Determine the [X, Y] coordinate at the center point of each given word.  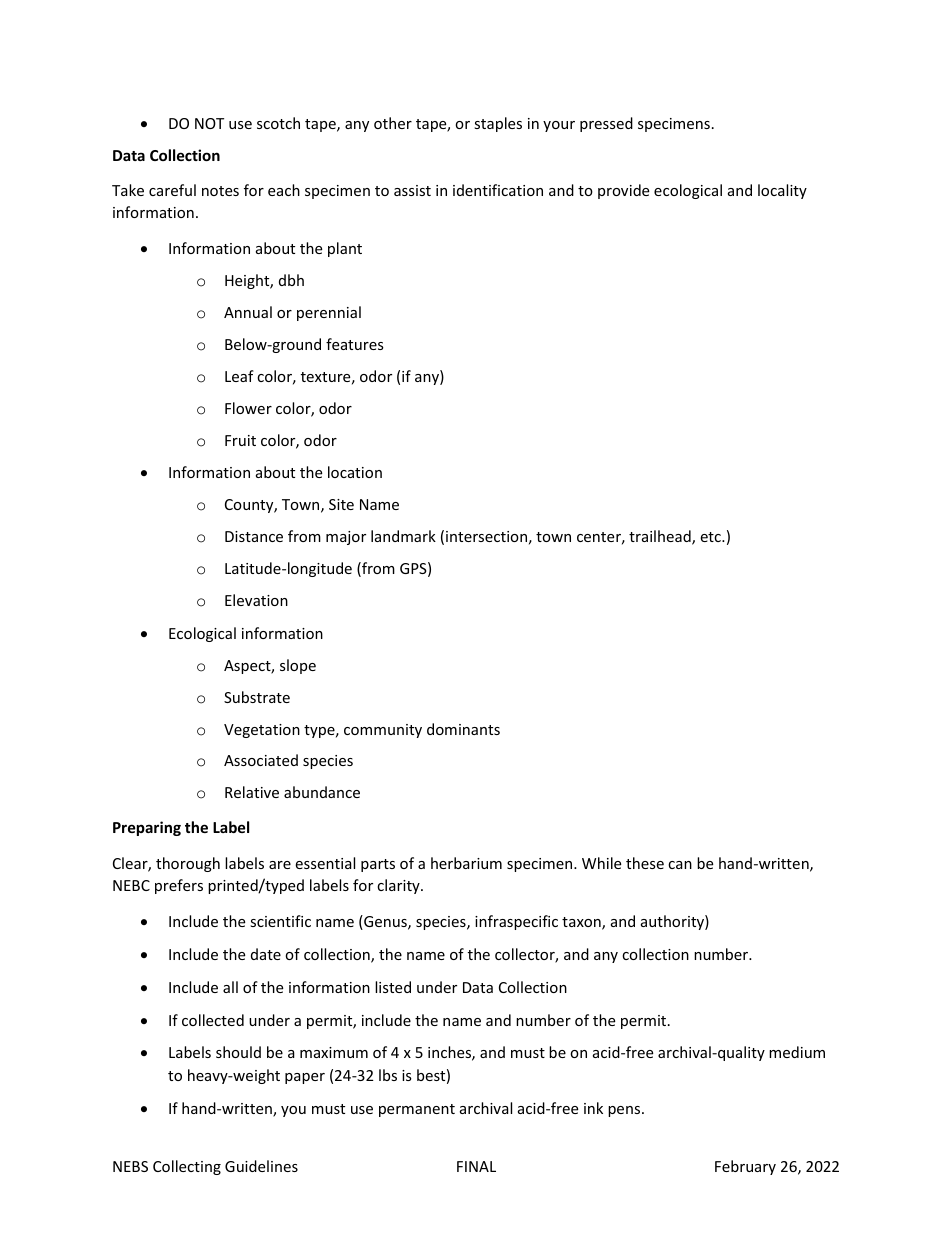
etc [711, 537]
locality [782, 191]
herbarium [466, 863]
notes [220, 191]
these [645, 863]
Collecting [187, 1167]
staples [498, 124]
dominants [463, 729]
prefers [179, 886]
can [680, 865]
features [355, 344]
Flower [248, 408]
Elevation [256, 600]
